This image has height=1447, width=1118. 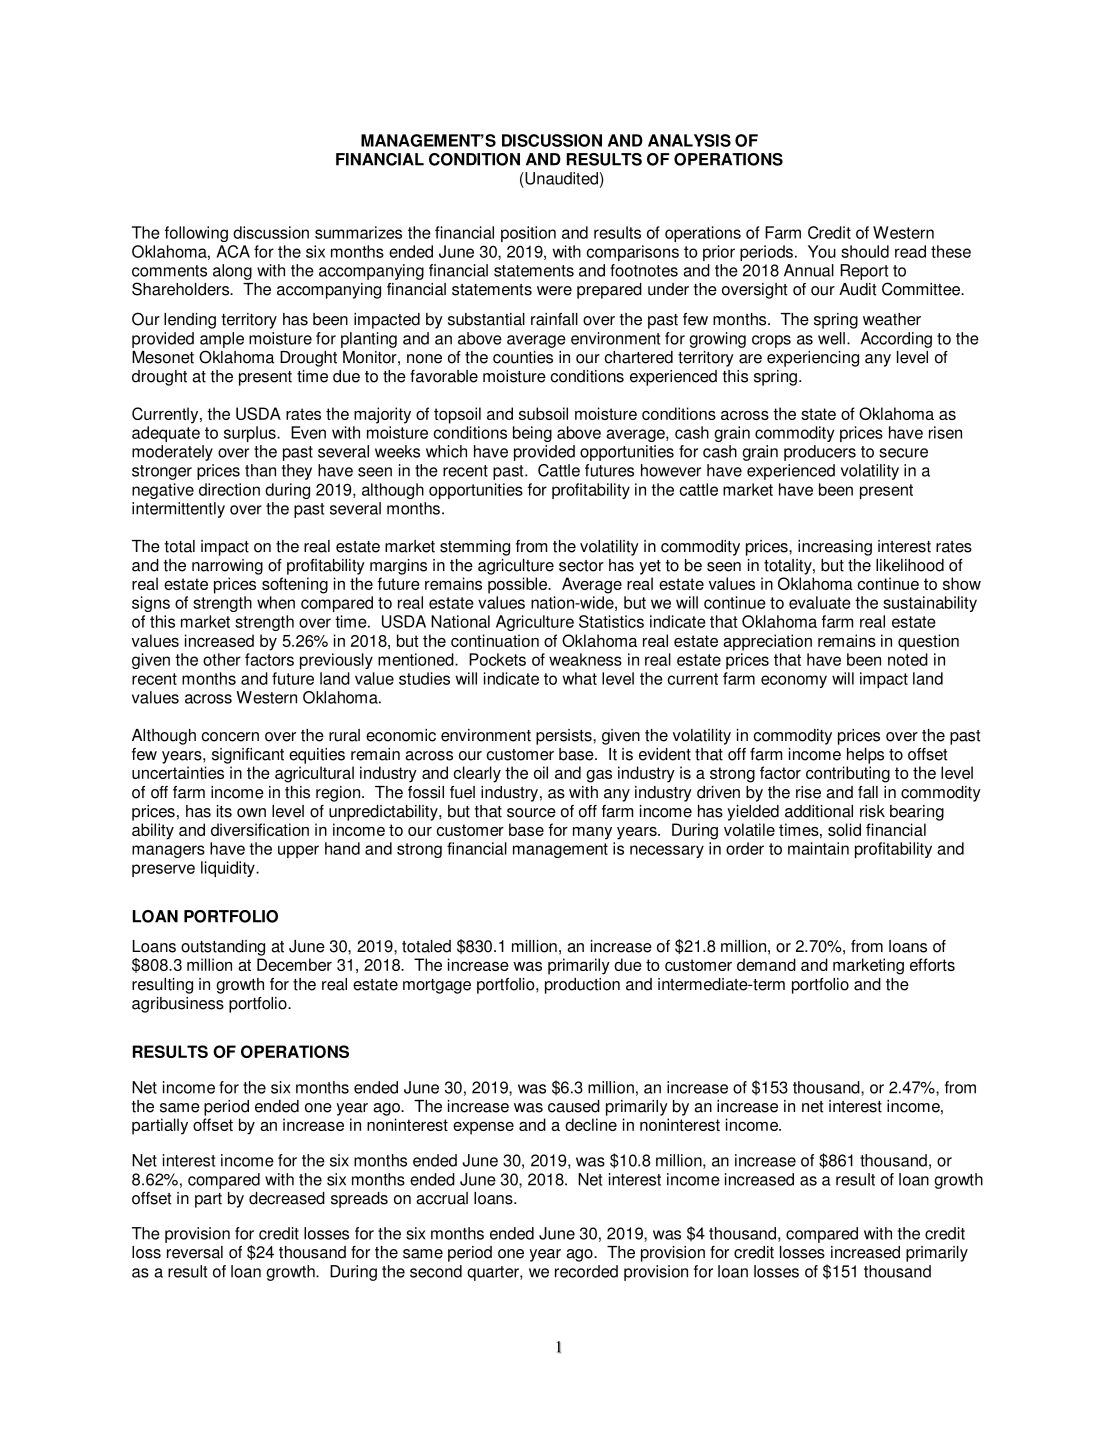 I want to click on reversal, so click(x=195, y=1252).
